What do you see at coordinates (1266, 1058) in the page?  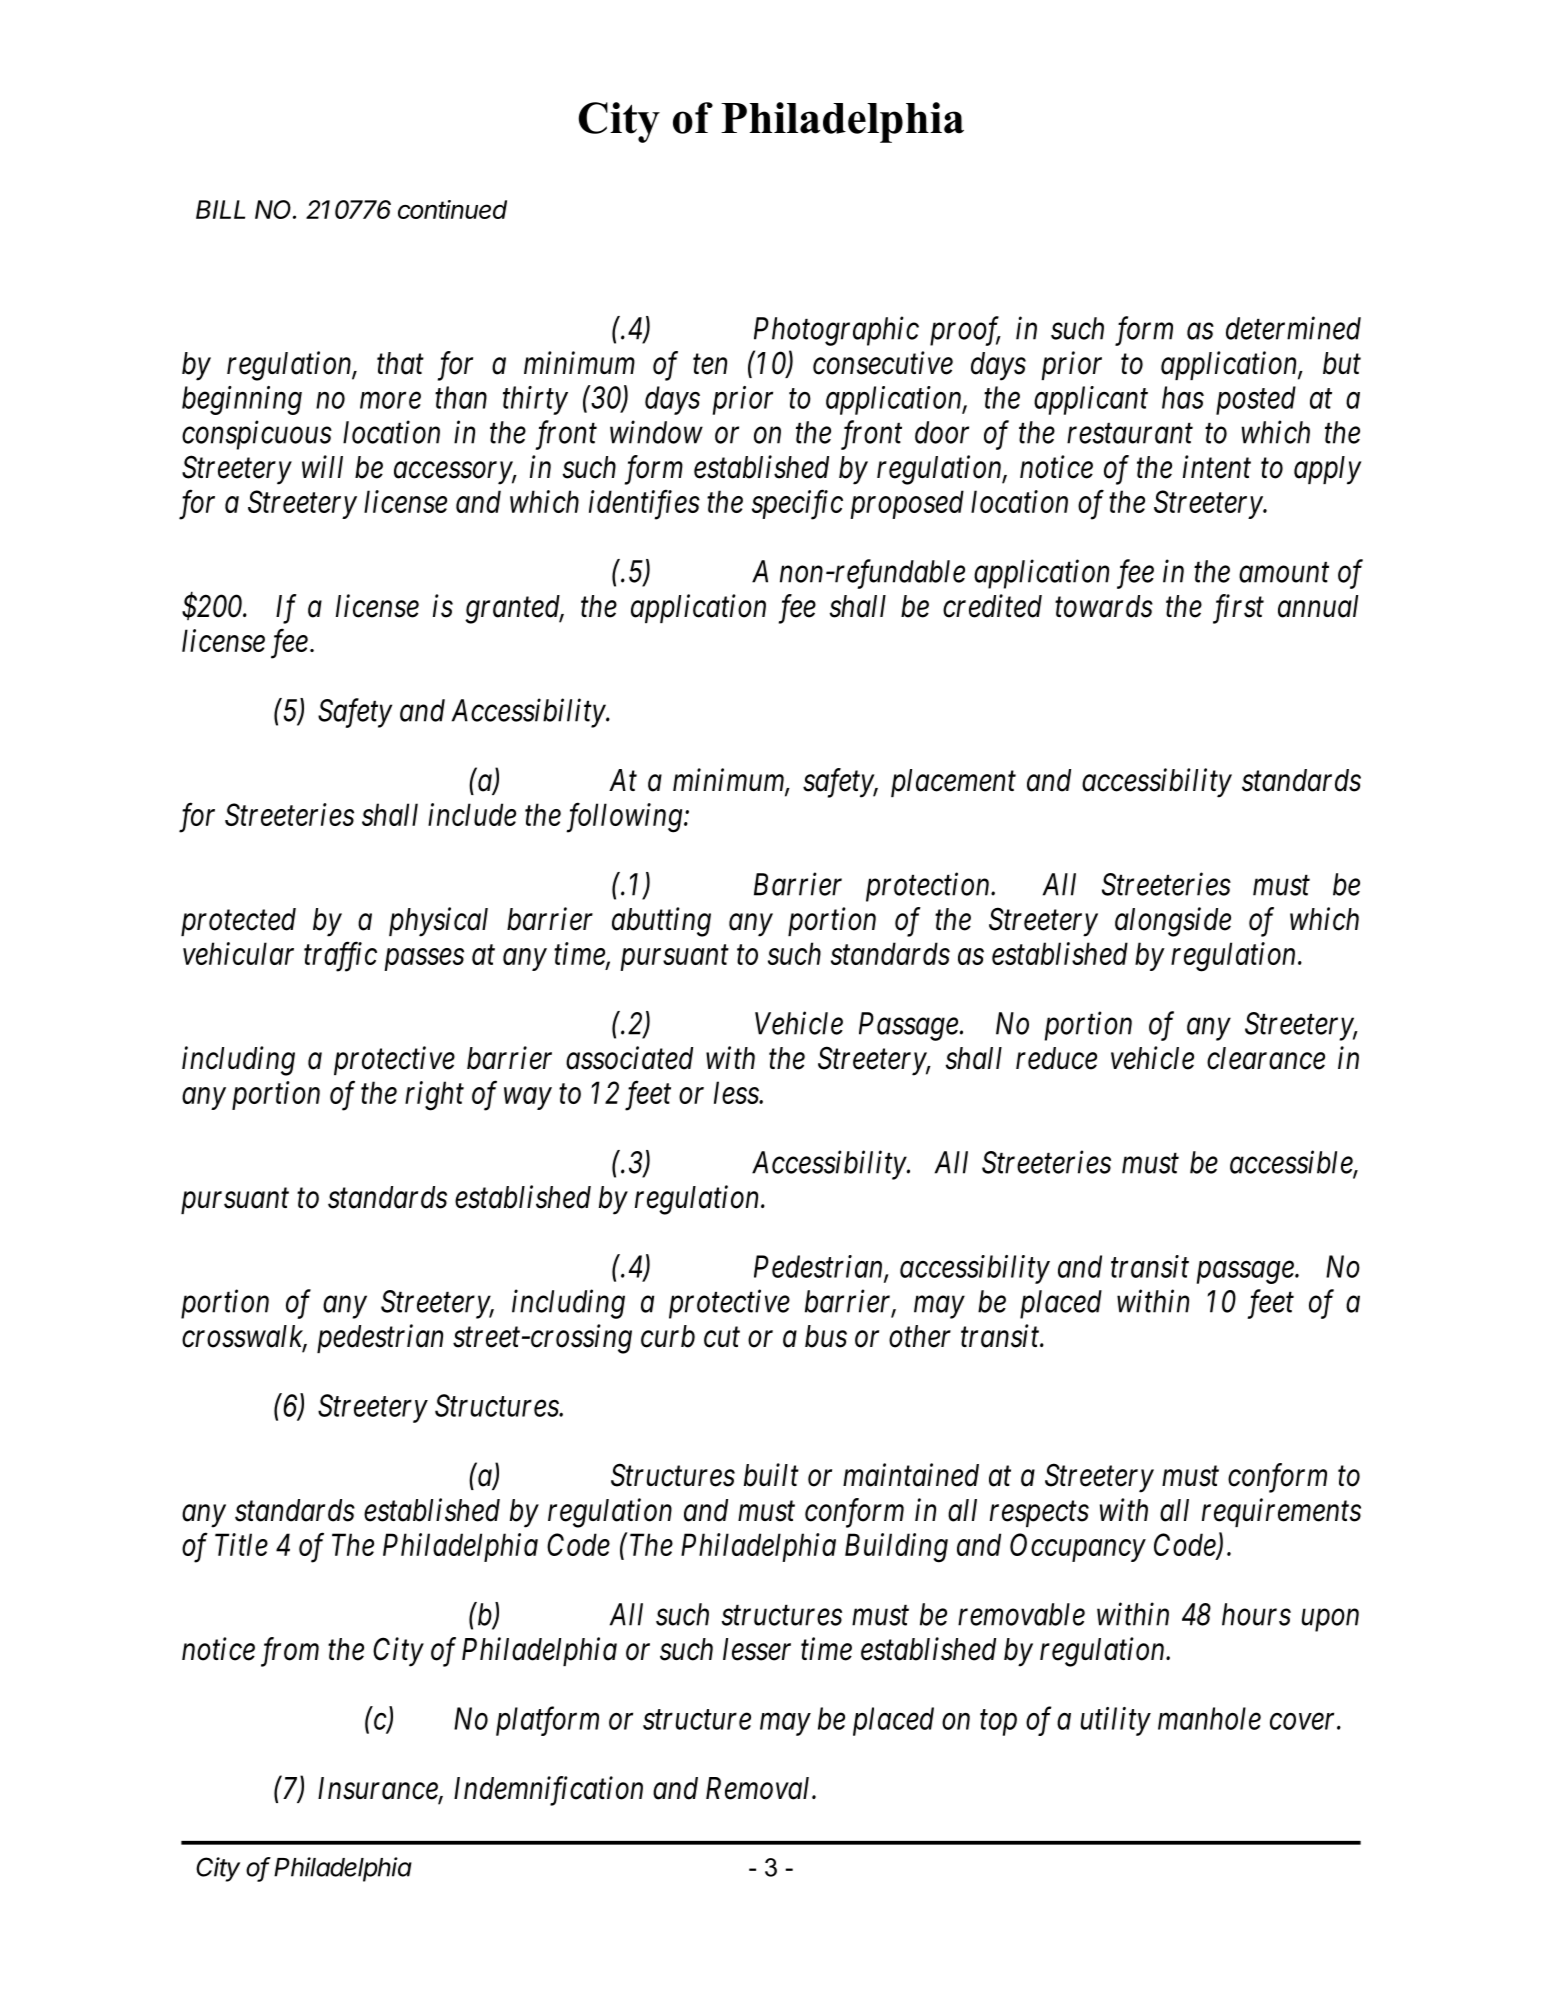 I see `clearance` at bounding box center [1266, 1058].
